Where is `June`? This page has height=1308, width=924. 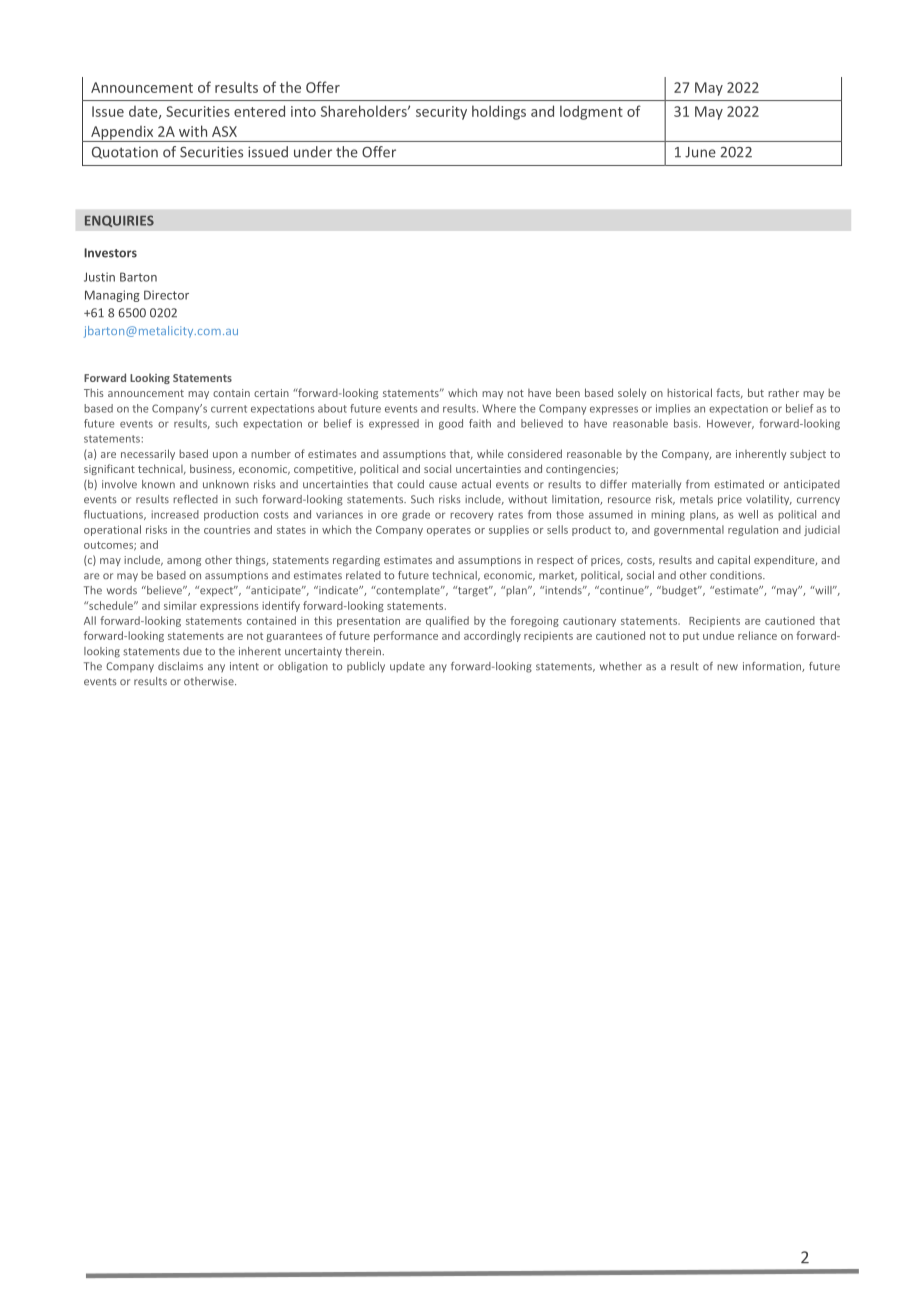 June is located at coordinates (700, 152).
